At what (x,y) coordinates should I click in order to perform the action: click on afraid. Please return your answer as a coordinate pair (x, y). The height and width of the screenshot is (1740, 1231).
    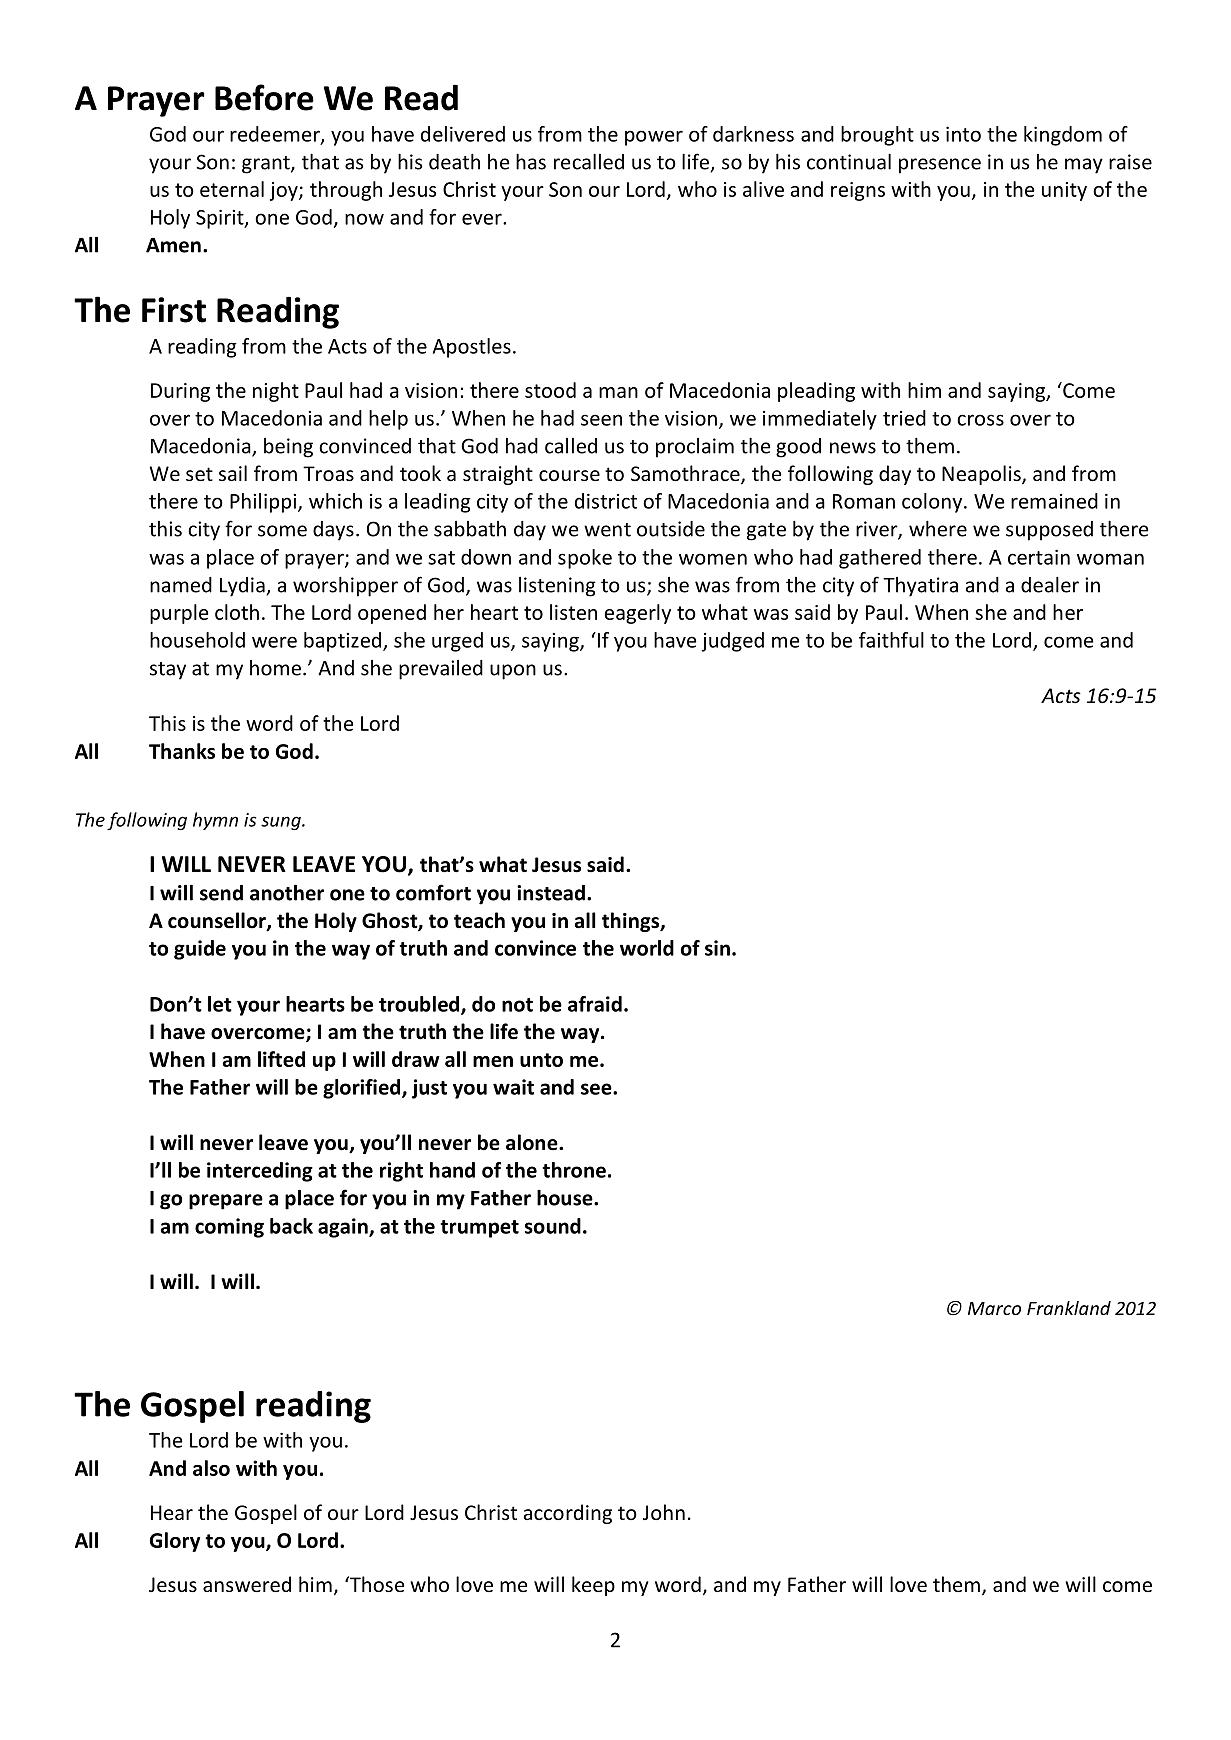
    Looking at the image, I should click on (595, 1004).
